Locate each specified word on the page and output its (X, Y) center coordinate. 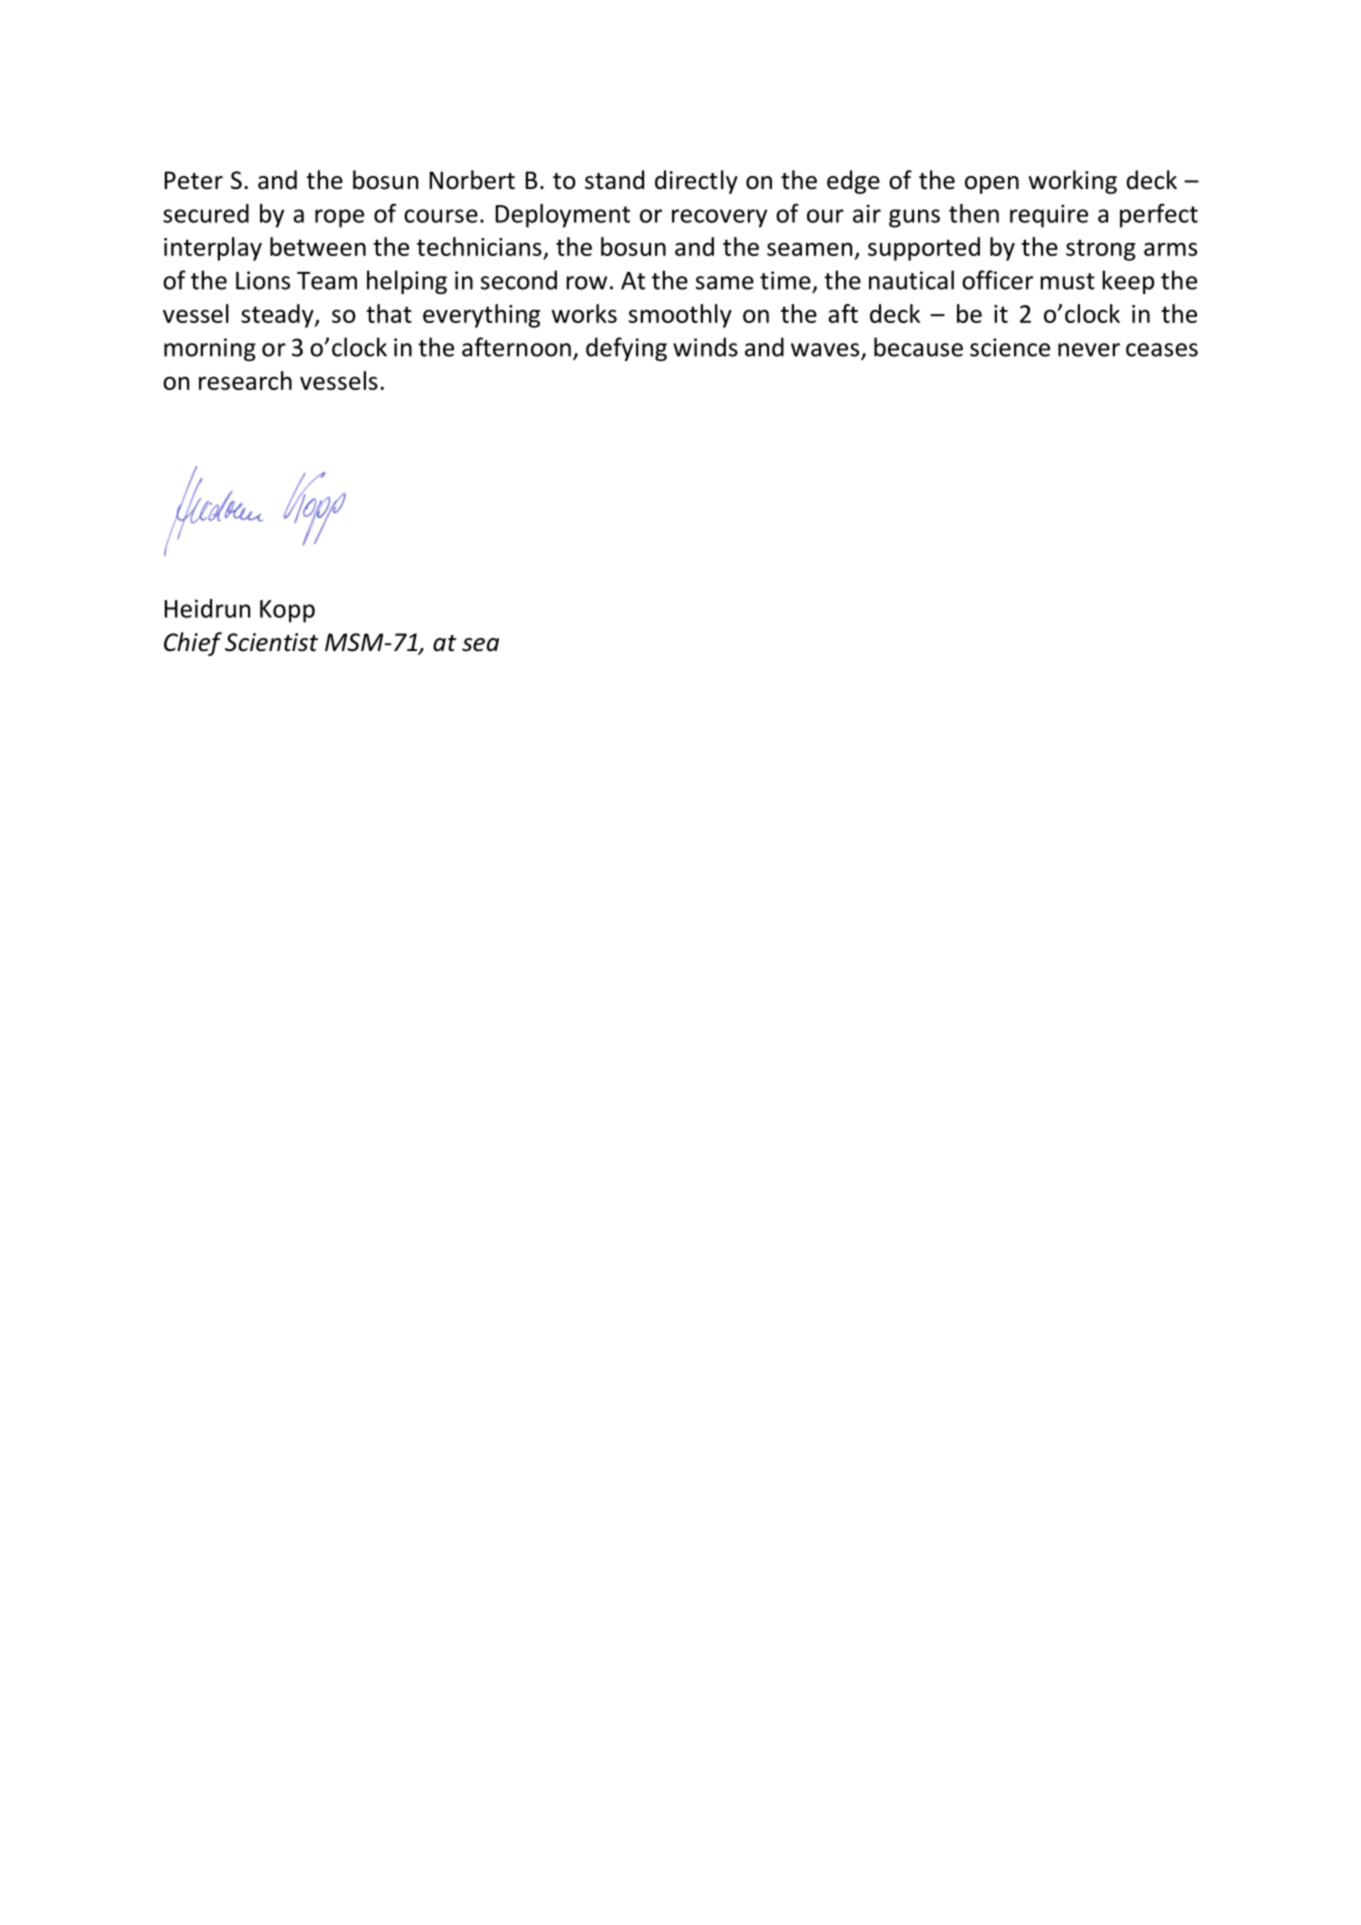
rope (339, 218)
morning (210, 349)
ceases (1162, 350)
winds (705, 347)
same (725, 283)
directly (696, 182)
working (1073, 182)
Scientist (271, 642)
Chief (193, 644)
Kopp (287, 611)
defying (626, 349)
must (1067, 281)
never (1089, 350)
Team (327, 281)
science (1010, 347)
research (245, 380)
